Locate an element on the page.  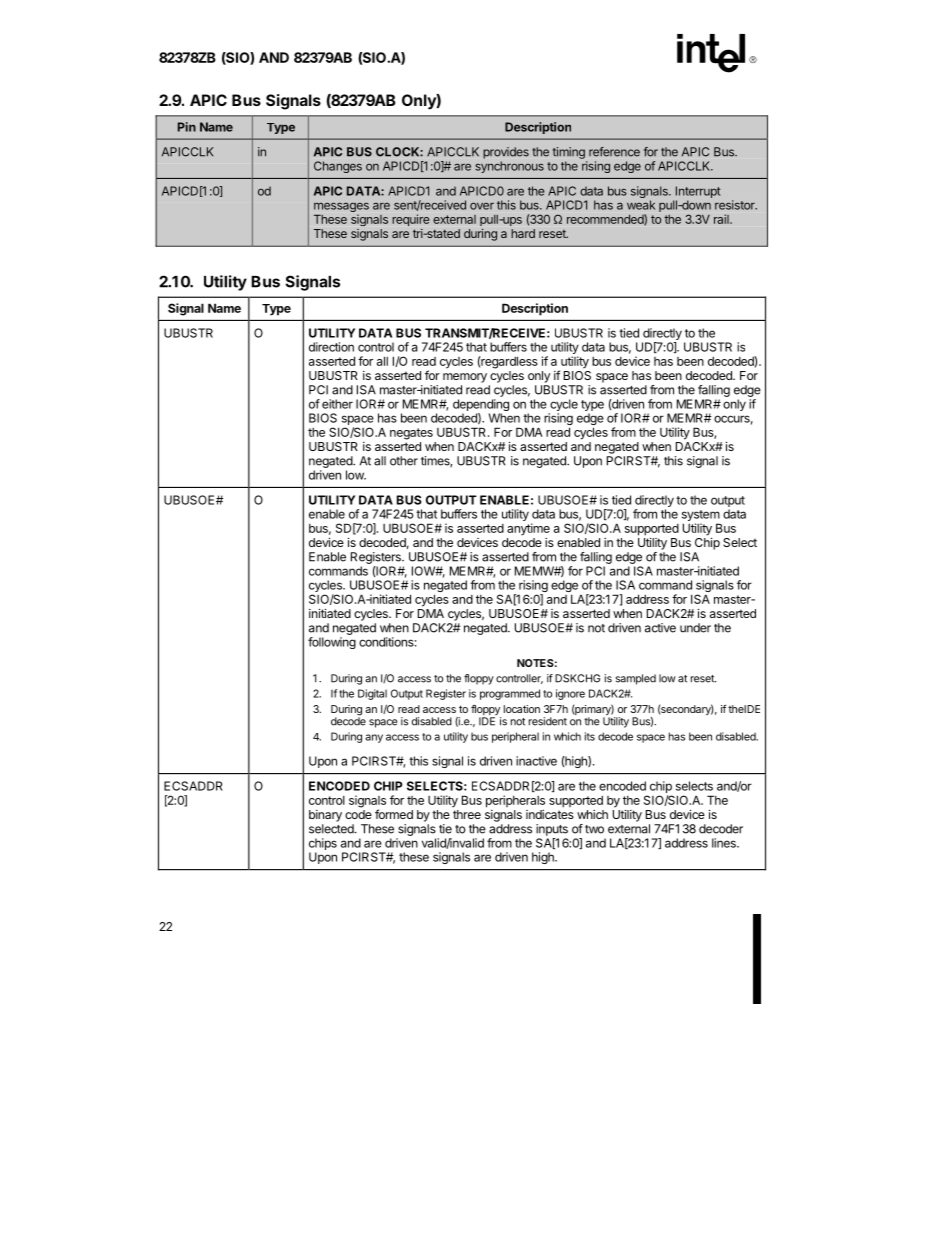
binary is located at coordinates (325, 816).
